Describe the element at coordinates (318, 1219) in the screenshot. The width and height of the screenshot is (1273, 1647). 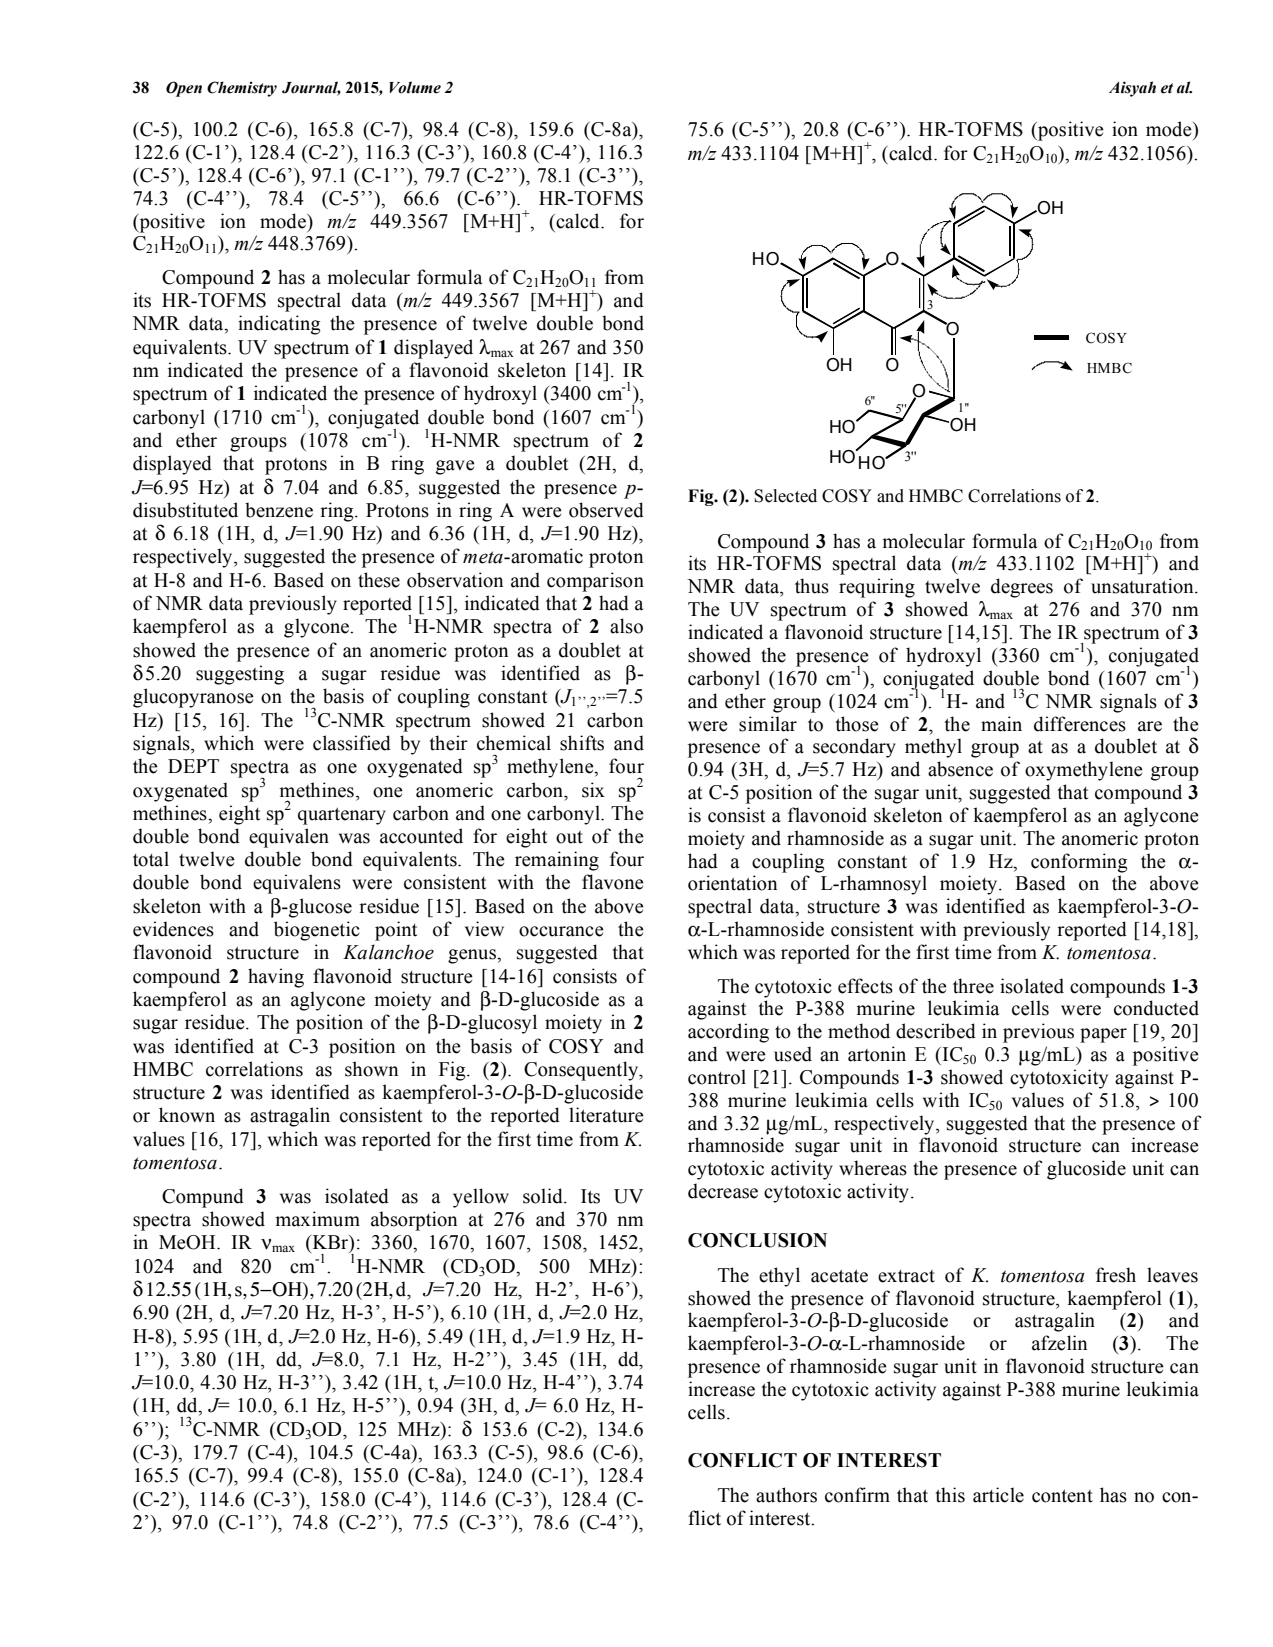
I see `maximum` at that location.
